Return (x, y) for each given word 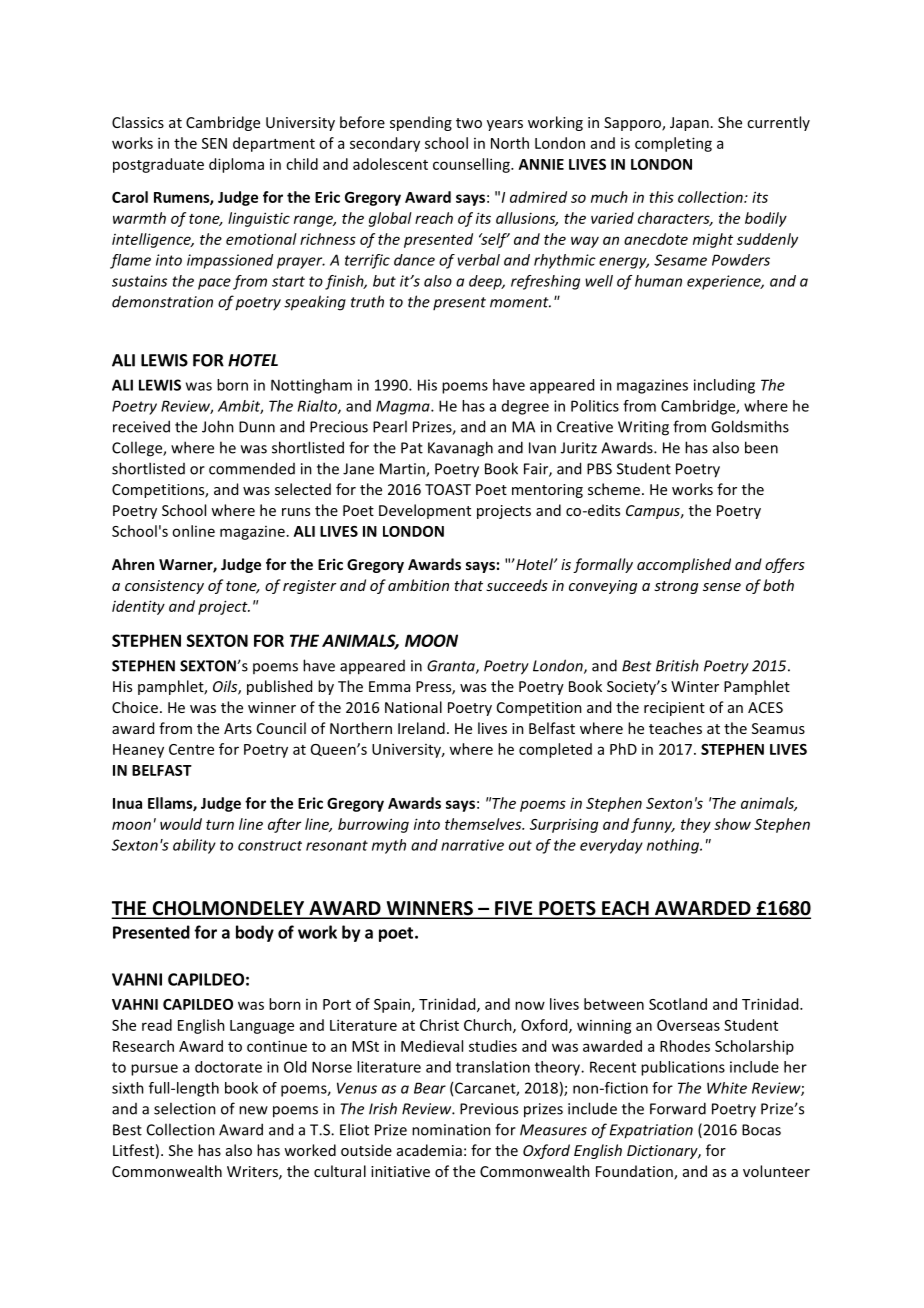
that (468, 585)
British (677, 665)
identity (138, 607)
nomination (451, 1130)
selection (185, 1108)
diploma (236, 165)
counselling (472, 165)
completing (673, 144)
